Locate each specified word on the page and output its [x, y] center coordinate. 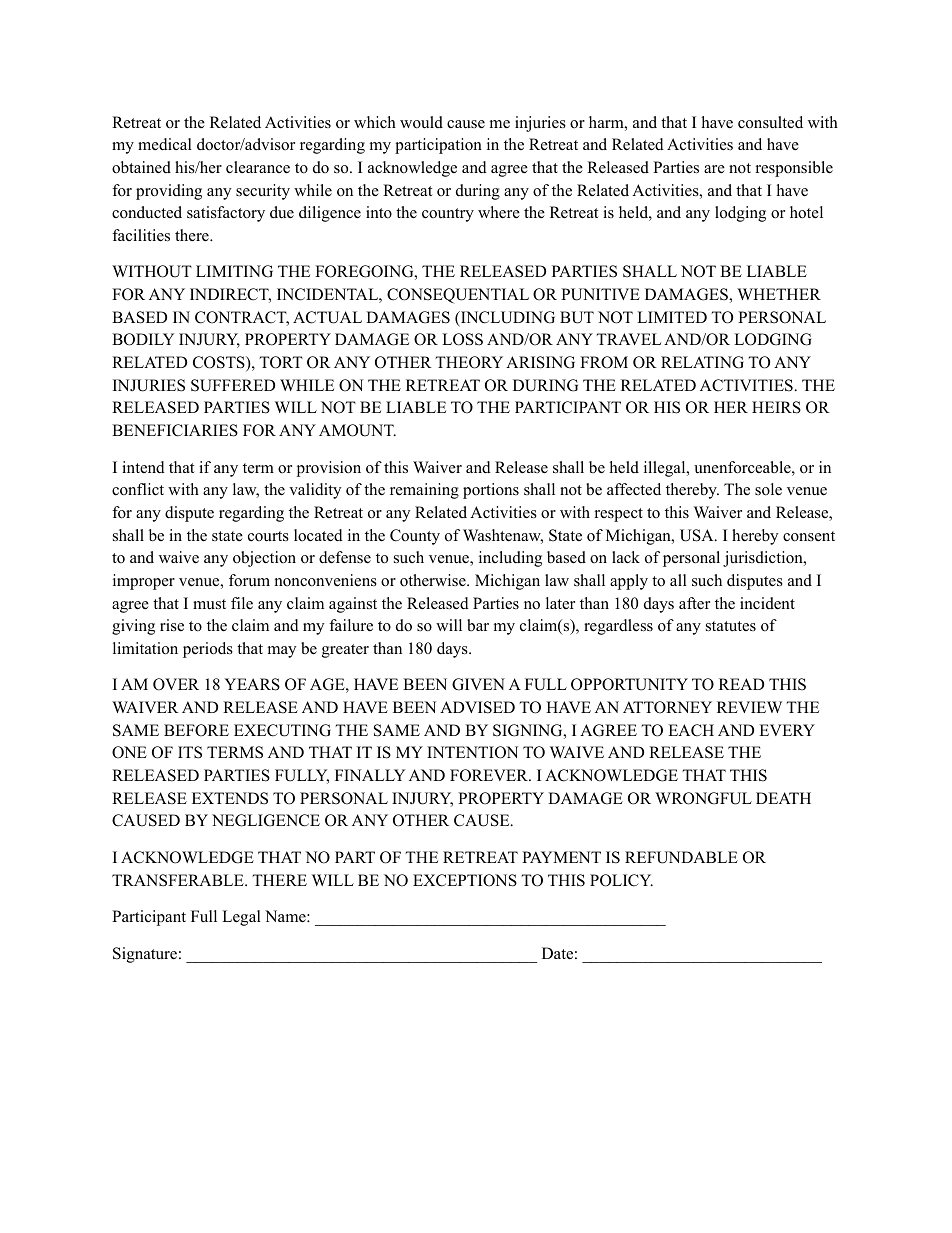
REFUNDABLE [681, 857]
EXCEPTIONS [465, 880]
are [714, 169]
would [421, 122]
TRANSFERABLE [179, 880]
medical [165, 144]
